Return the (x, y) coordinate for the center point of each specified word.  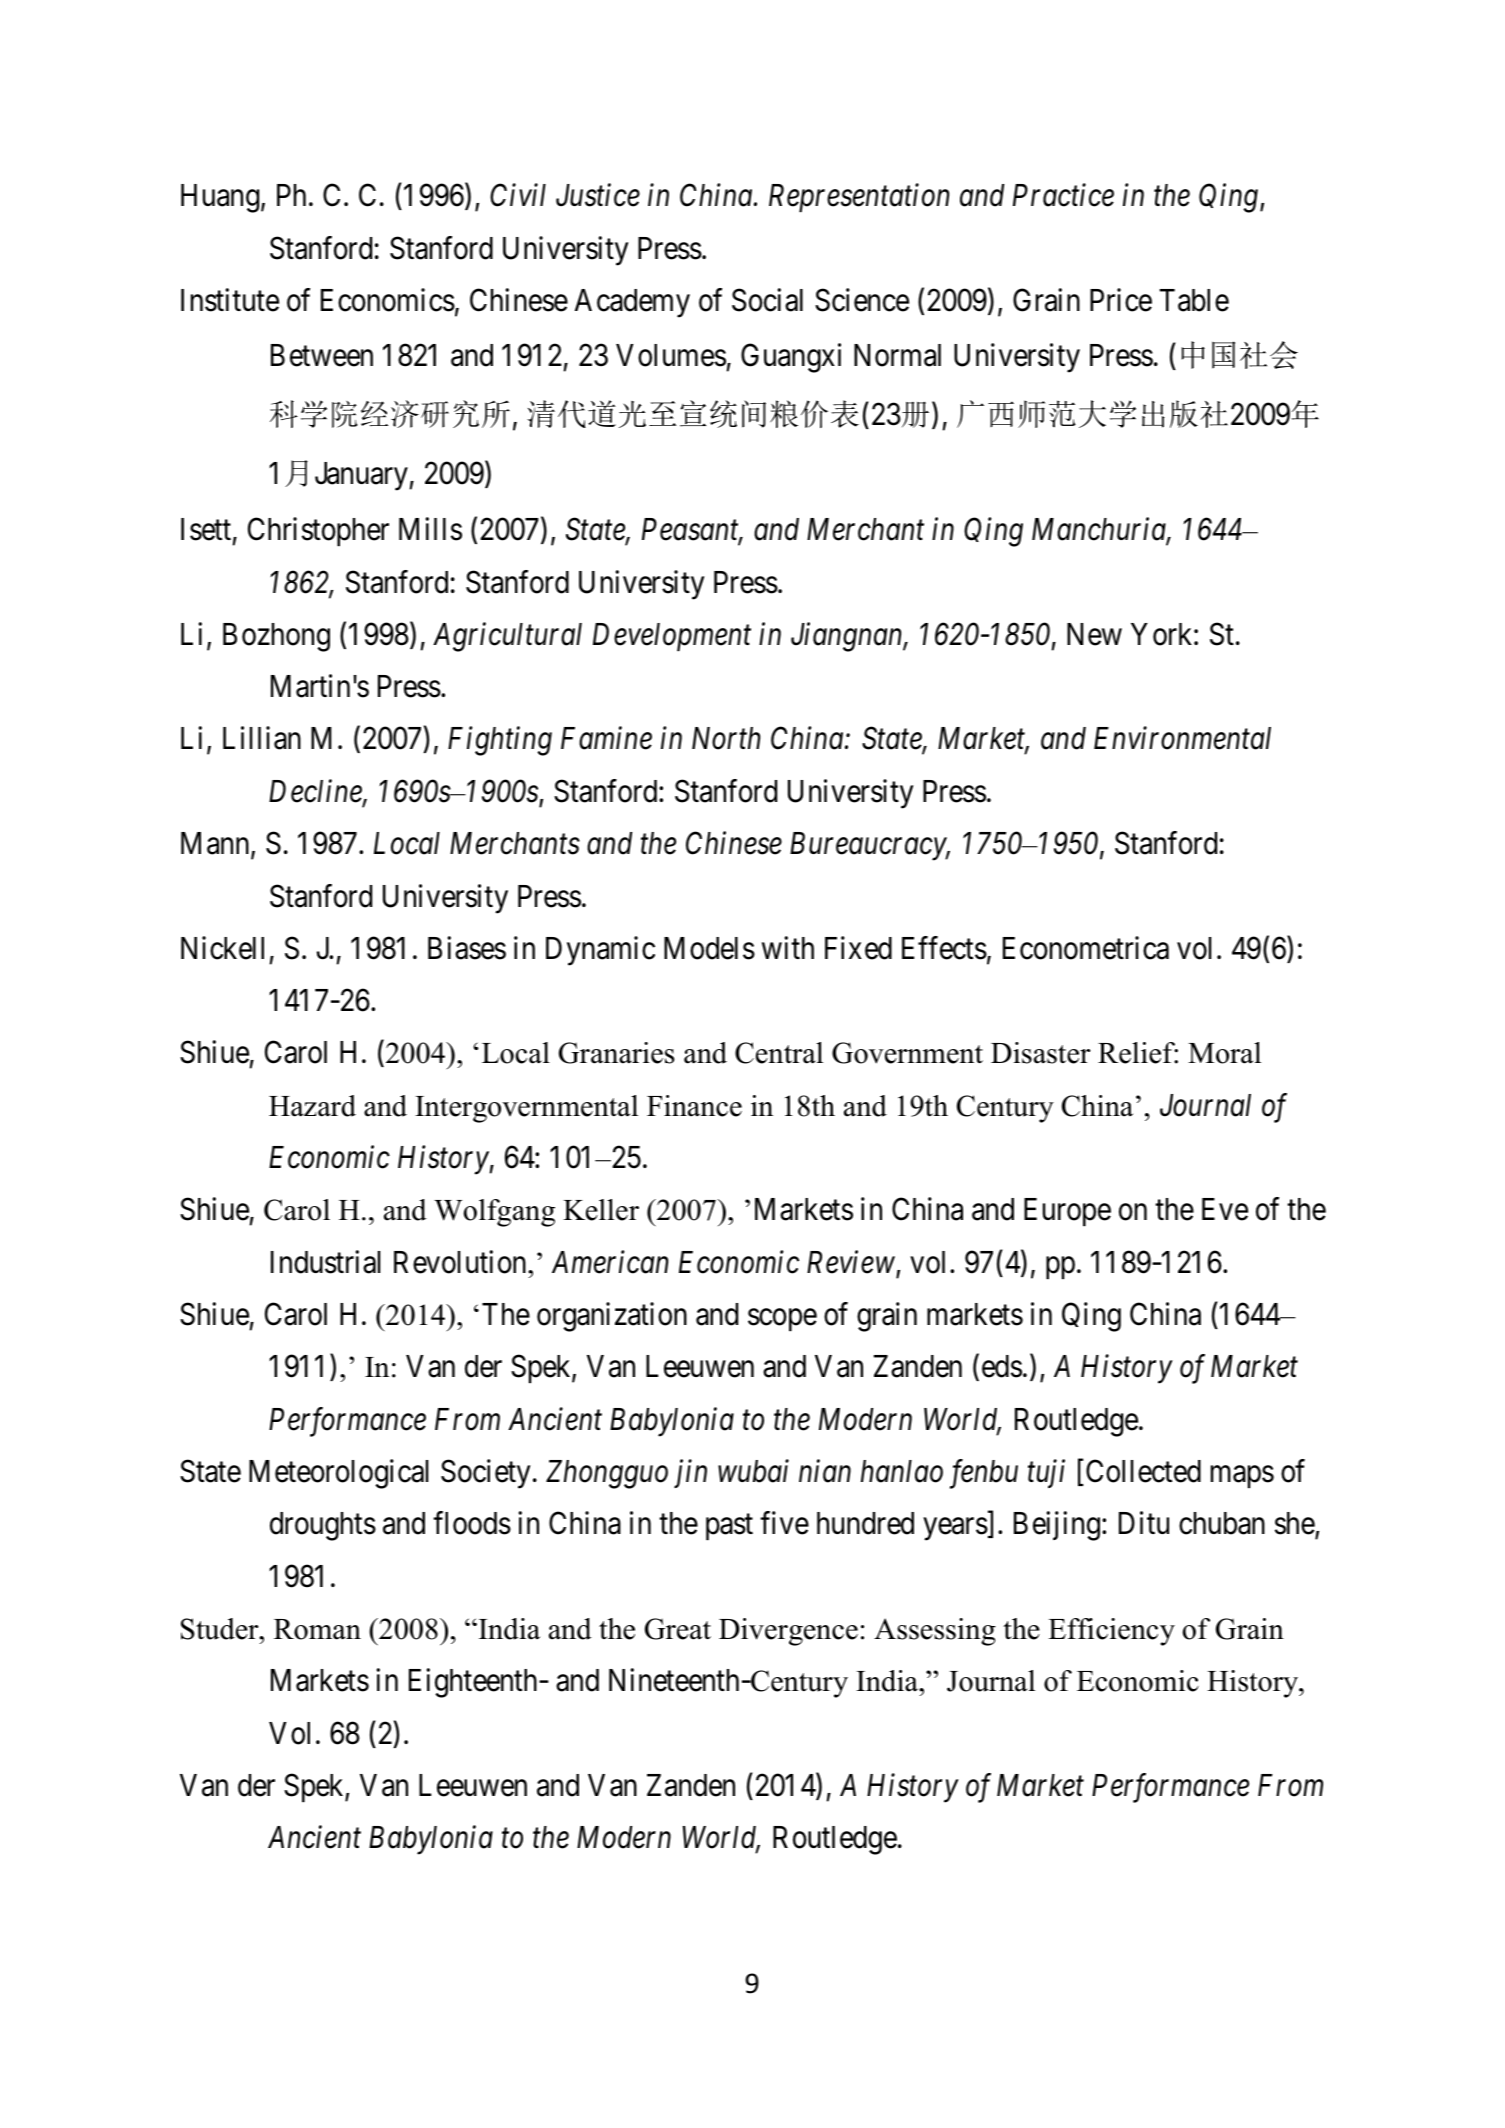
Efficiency (1111, 1632)
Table (1194, 300)
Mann (216, 844)
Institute (230, 300)
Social (767, 300)
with (788, 947)
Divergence (788, 1632)
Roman (317, 1629)
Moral (1224, 1053)
